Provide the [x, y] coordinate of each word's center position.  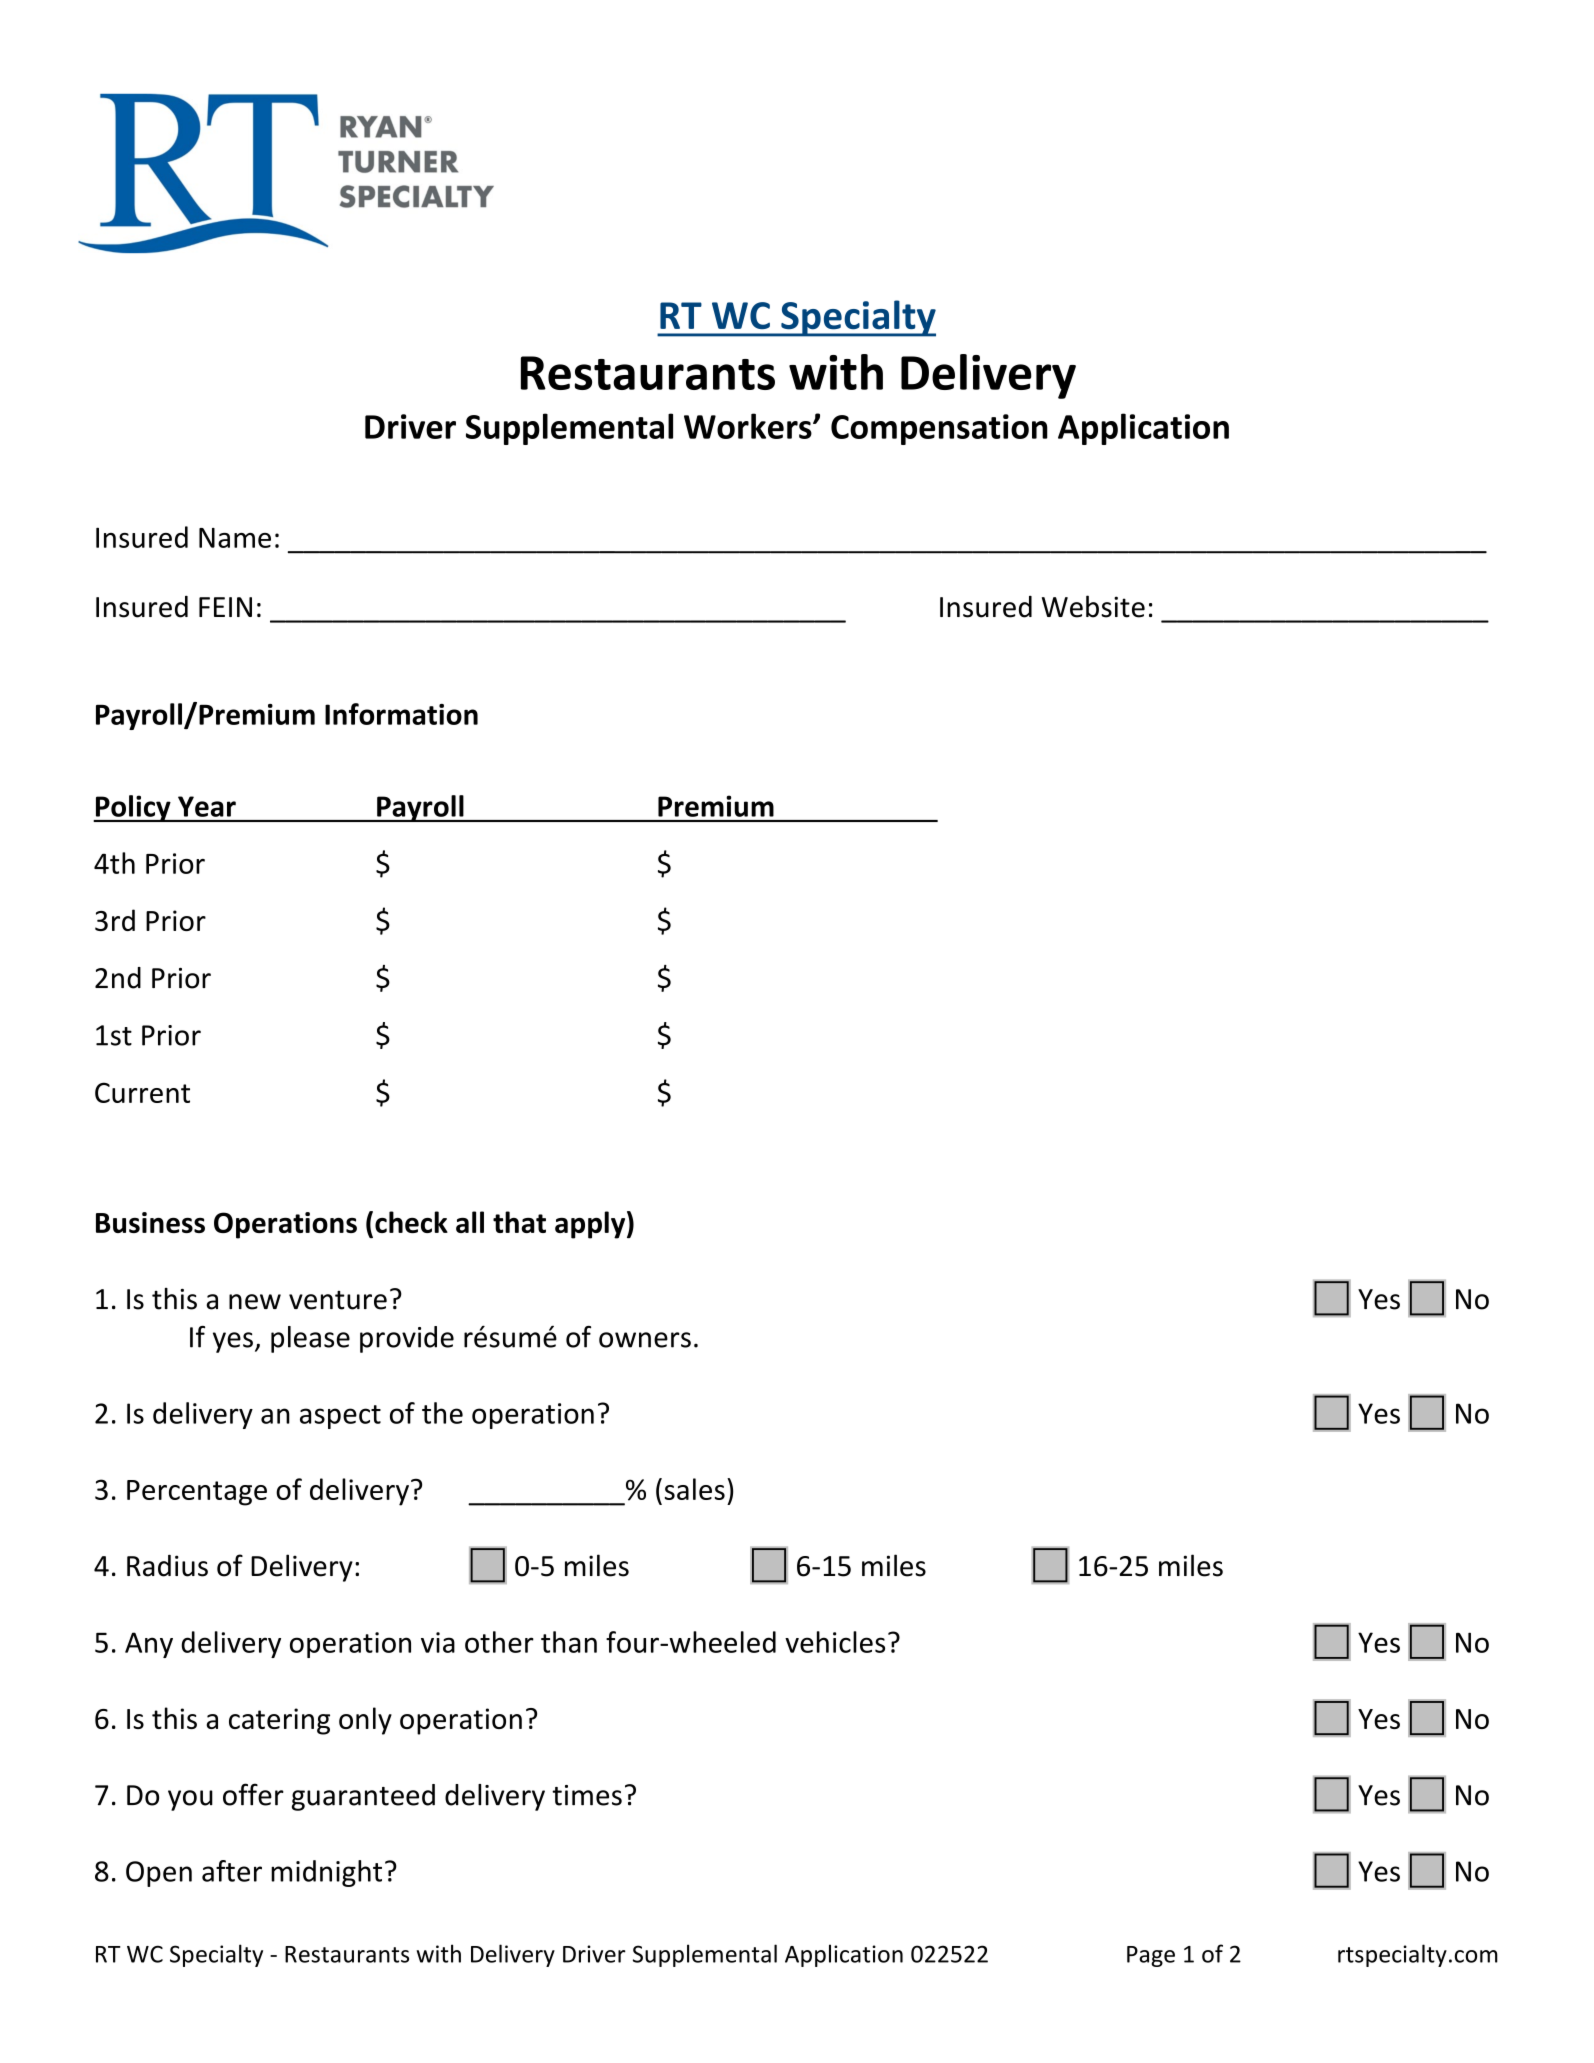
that [519, 1222]
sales [695, 1489]
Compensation [939, 429]
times [587, 1795]
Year [207, 806]
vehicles [835, 1642]
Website [1093, 606]
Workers [749, 426]
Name [235, 538]
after [232, 1871]
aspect [340, 1417]
